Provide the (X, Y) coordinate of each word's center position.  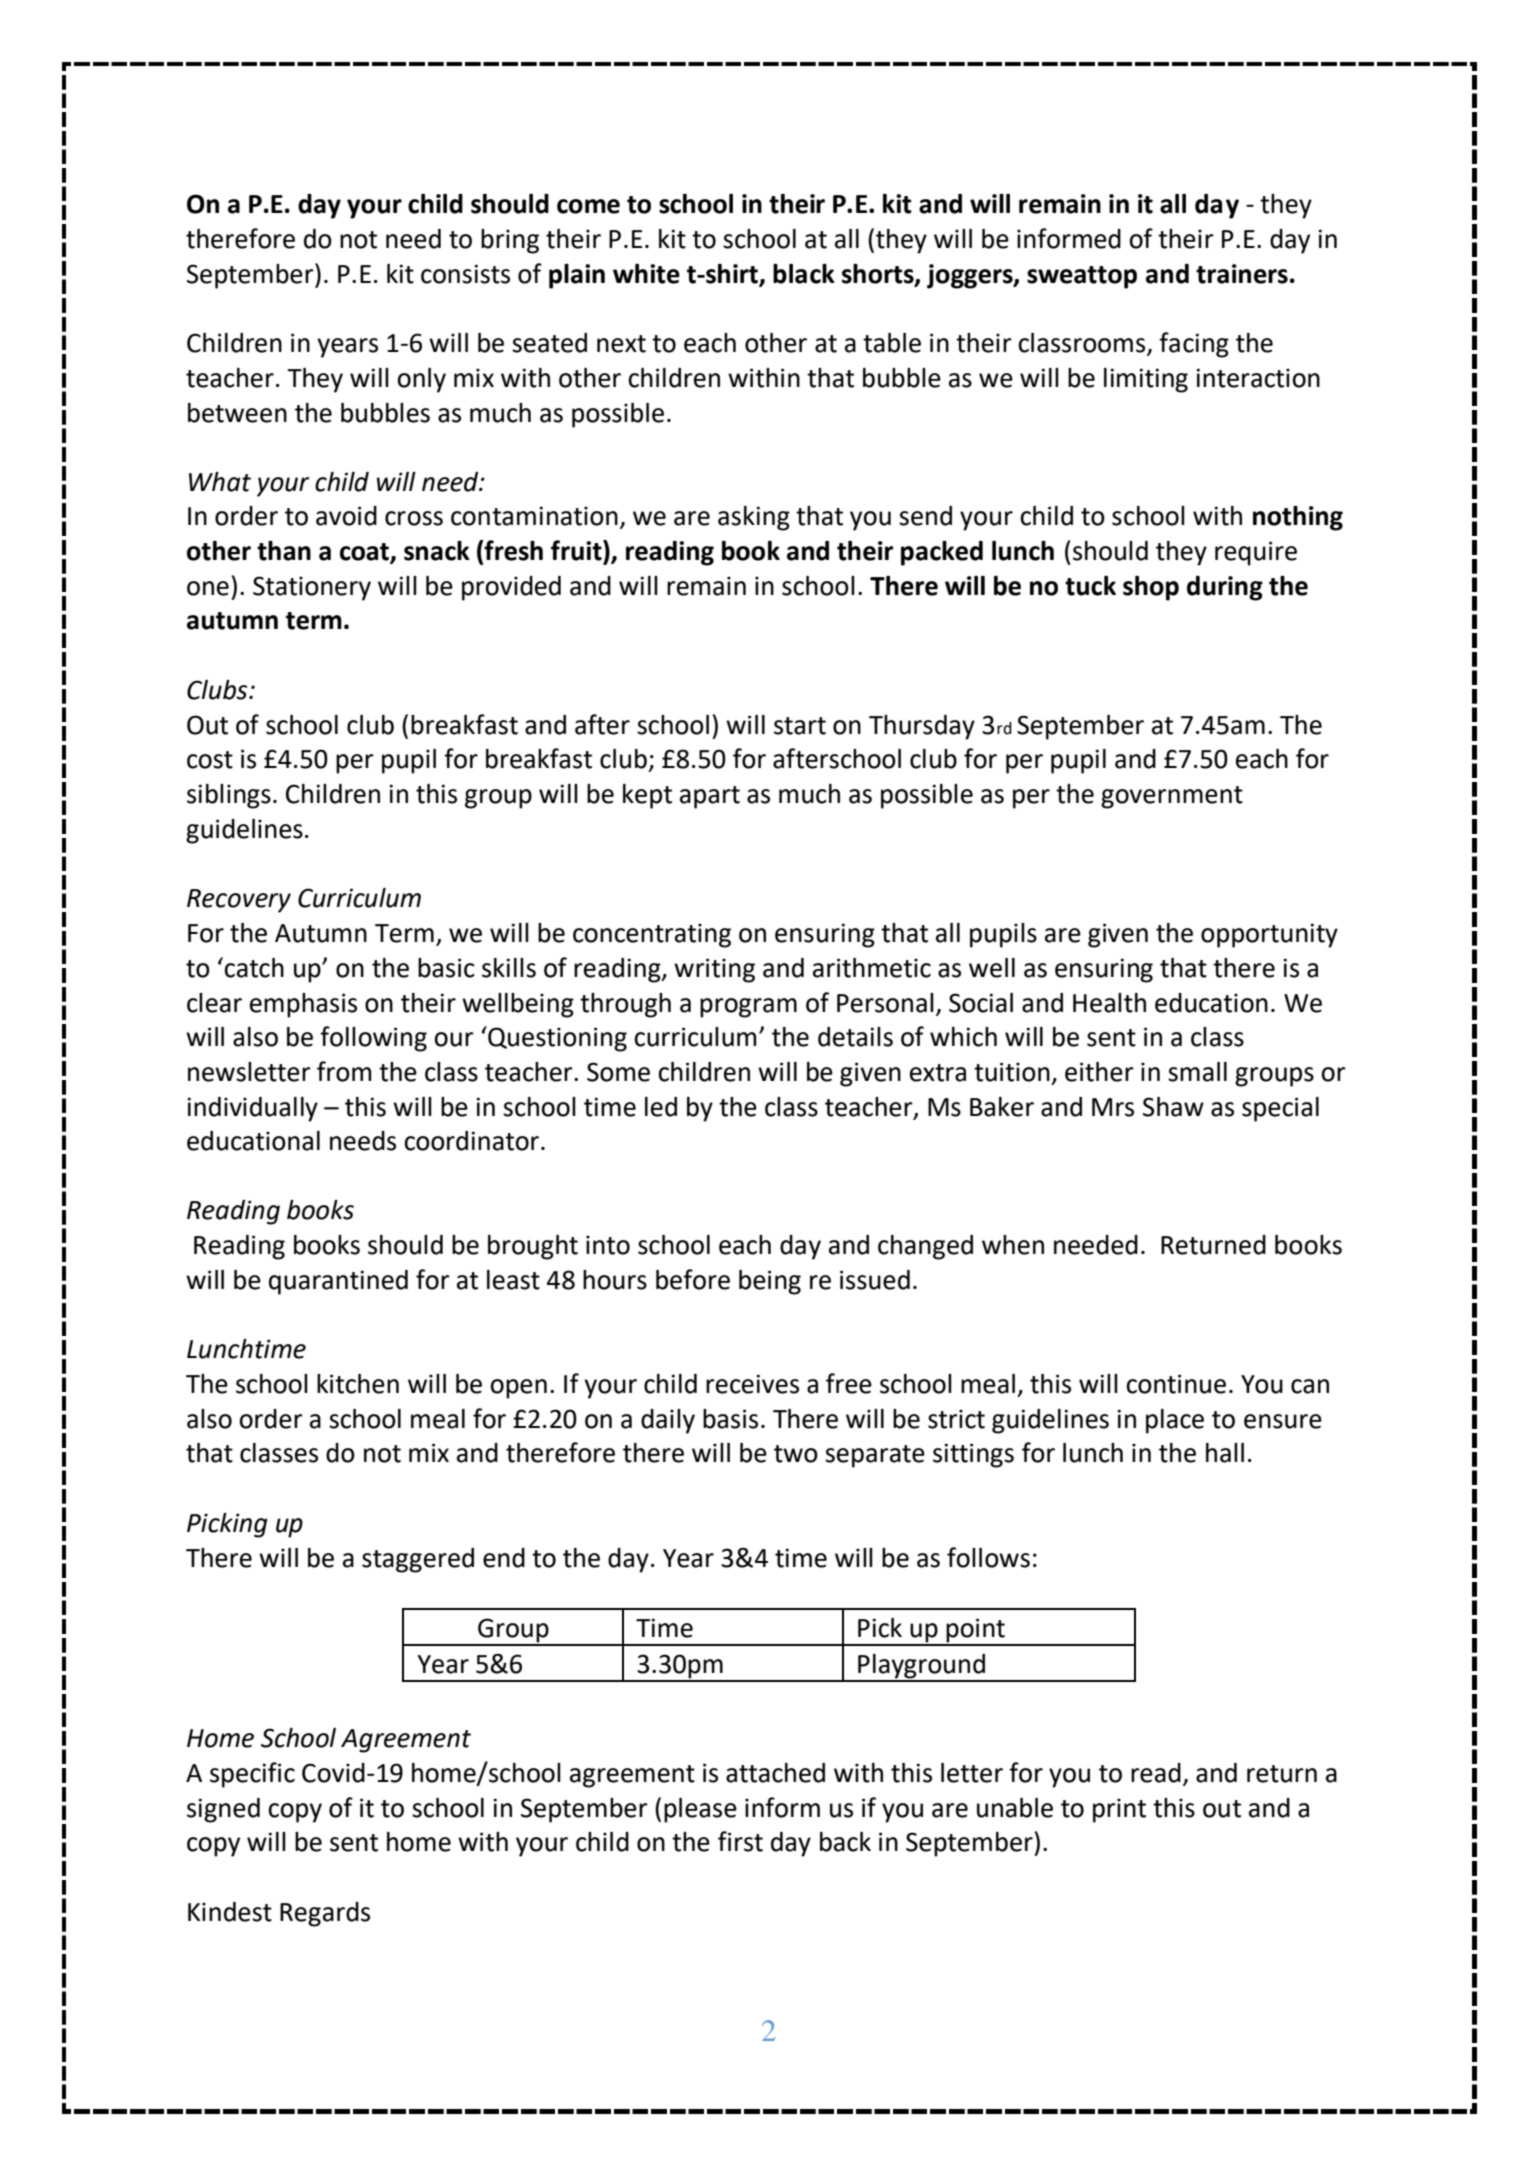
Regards (325, 1914)
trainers (1242, 274)
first (740, 1841)
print (1119, 1810)
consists (465, 274)
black (804, 274)
